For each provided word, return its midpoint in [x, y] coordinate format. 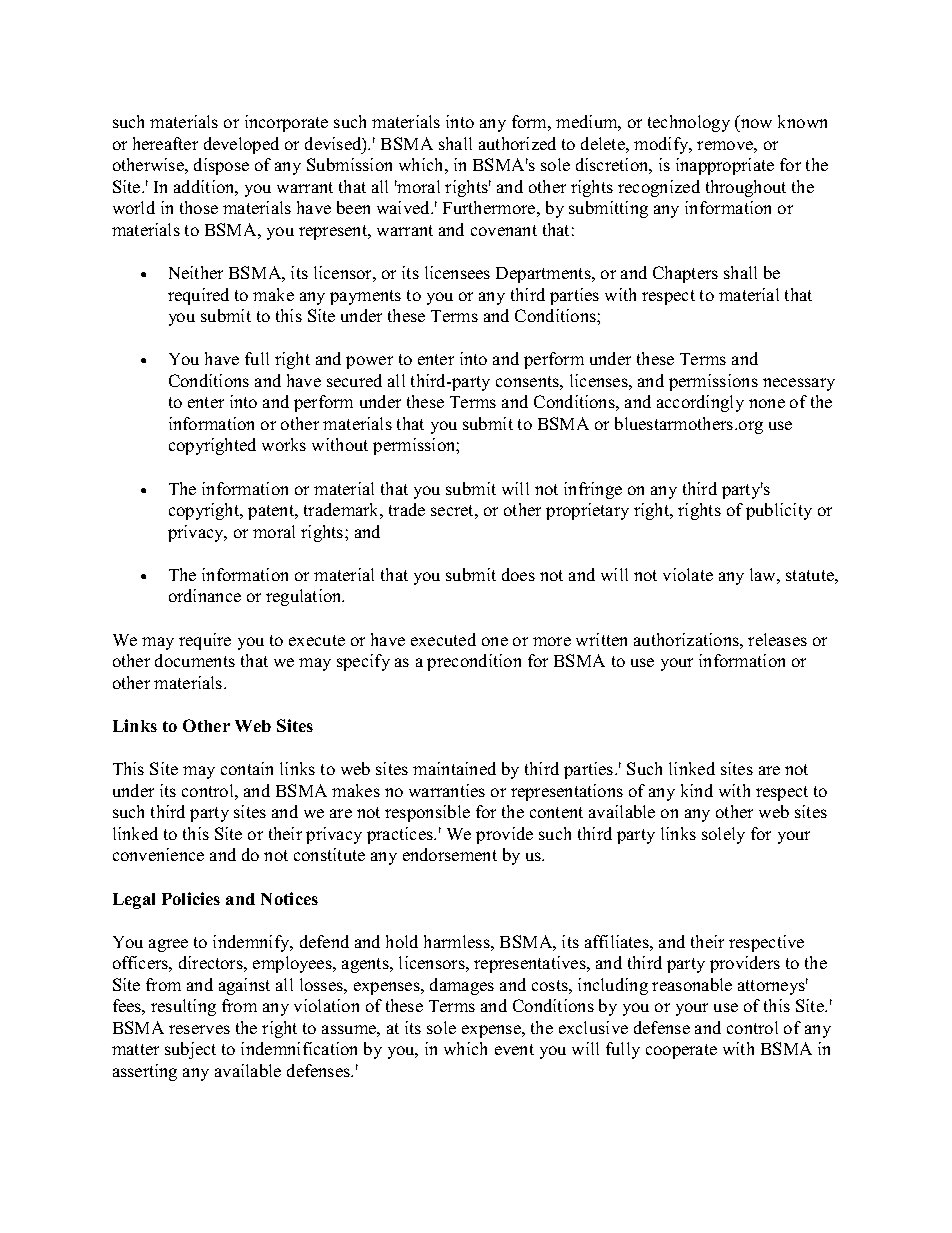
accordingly [700, 403]
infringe [593, 490]
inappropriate [725, 166]
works [284, 444]
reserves [199, 1029]
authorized [517, 143]
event [514, 1049]
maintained [454, 768]
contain [247, 768]
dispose [221, 166]
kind [697, 790]
